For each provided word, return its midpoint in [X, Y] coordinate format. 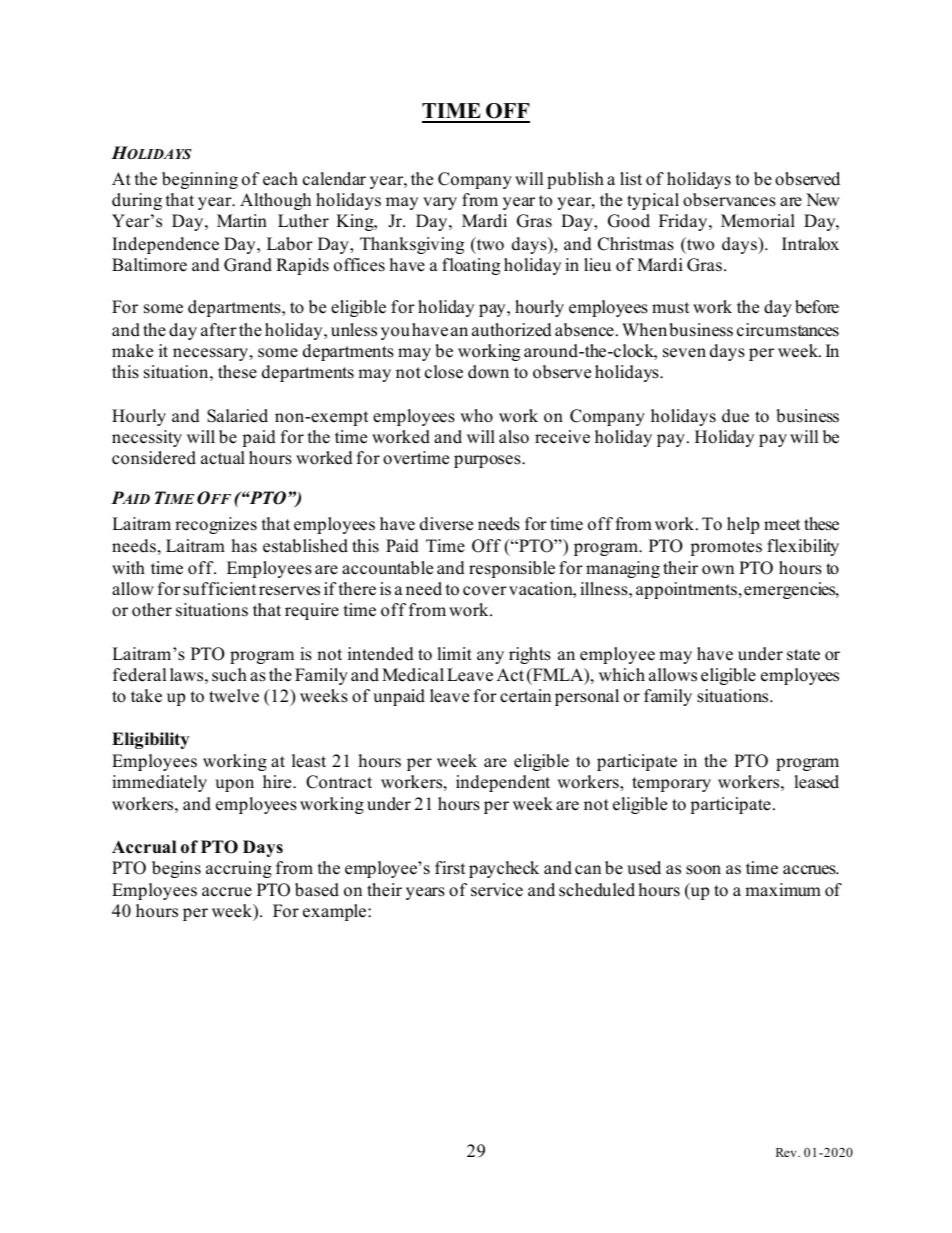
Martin [242, 220]
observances [729, 200]
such [229, 675]
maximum [783, 890]
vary [440, 203]
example [336, 912]
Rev [787, 1152]
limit [454, 653]
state [803, 655]
